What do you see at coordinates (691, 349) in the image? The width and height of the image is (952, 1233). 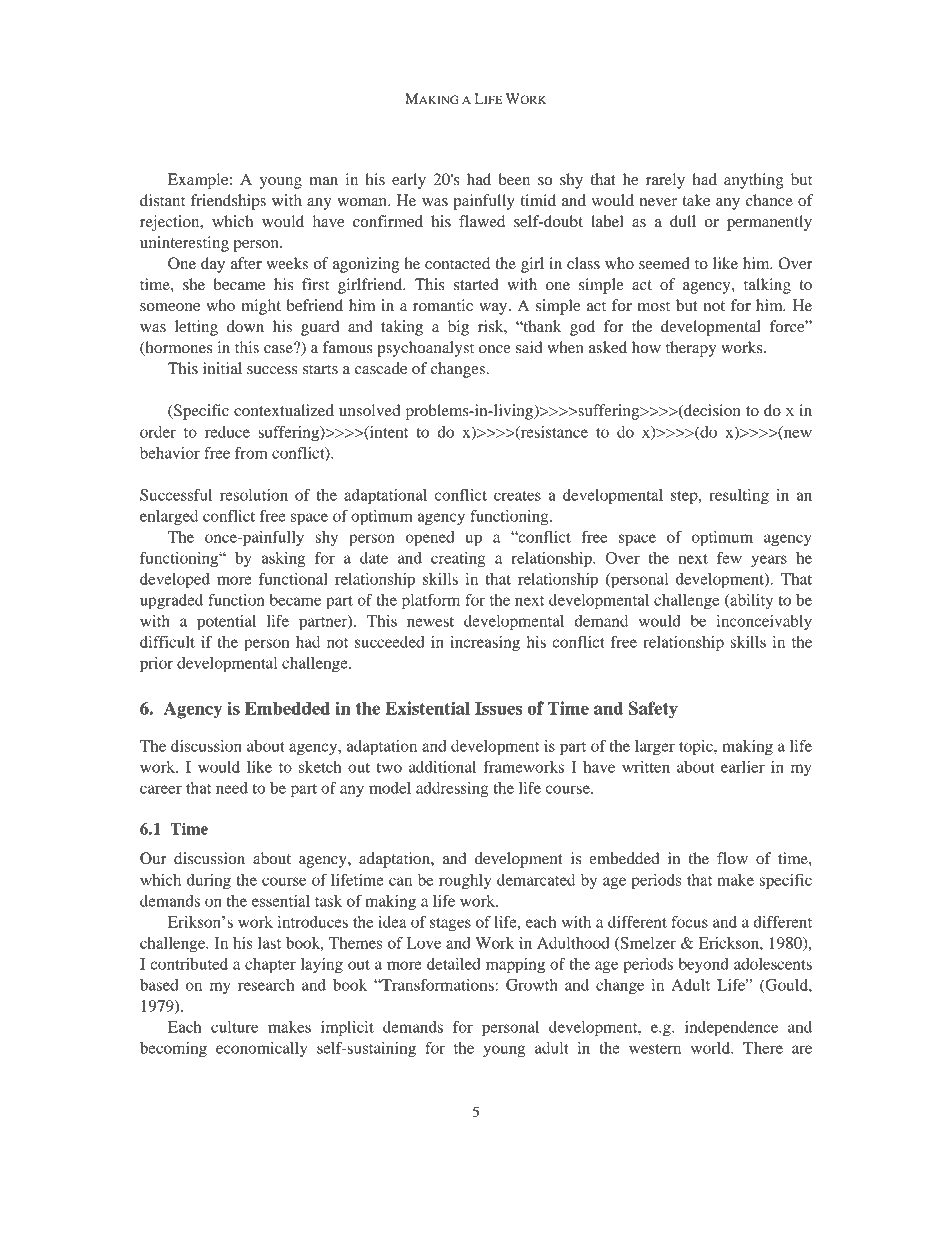 I see `therapy` at bounding box center [691, 349].
